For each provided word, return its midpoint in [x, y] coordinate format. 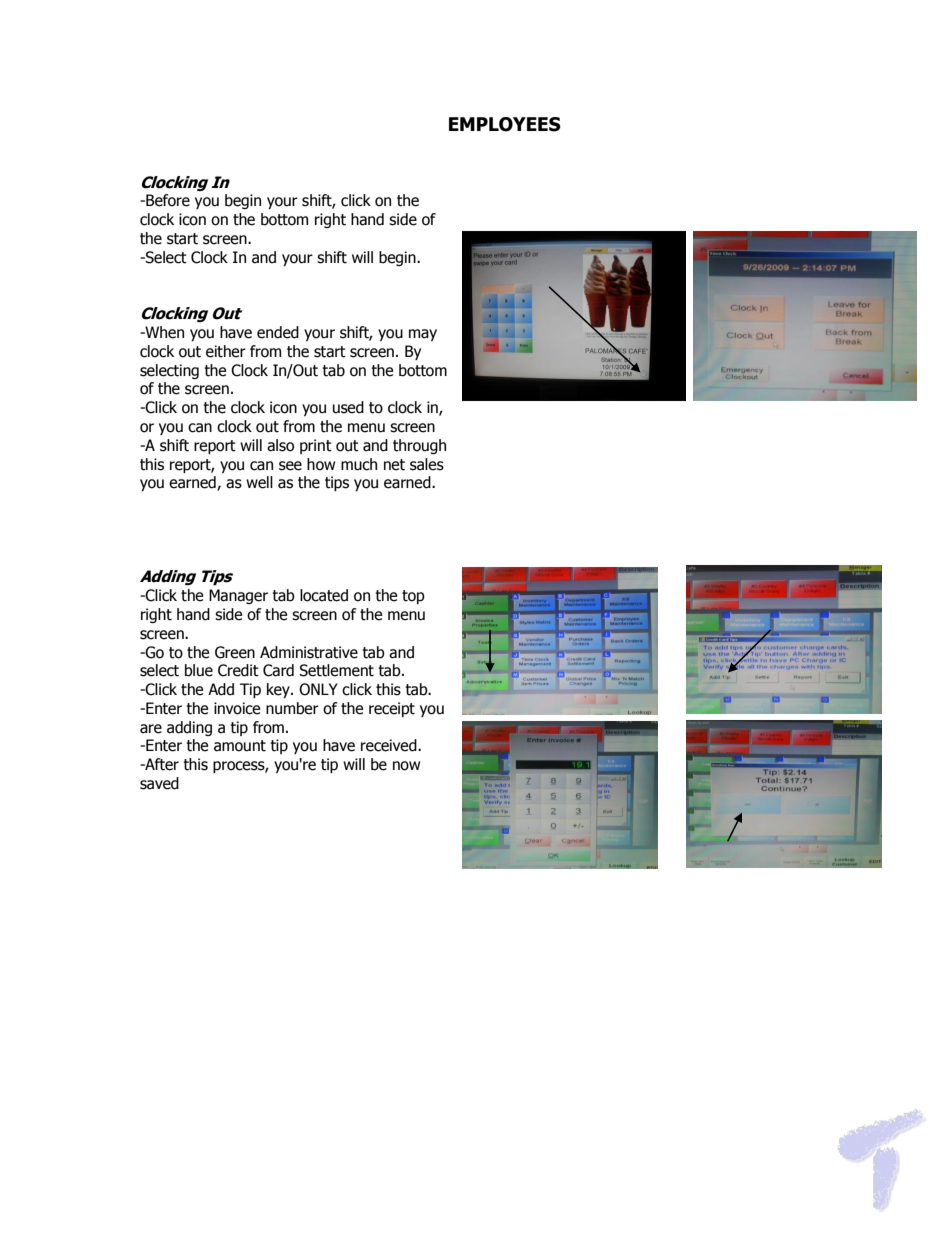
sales [427, 464]
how [321, 464]
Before [167, 200]
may [423, 335]
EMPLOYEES [505, 124]
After [161, 764]
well [259, 482]
